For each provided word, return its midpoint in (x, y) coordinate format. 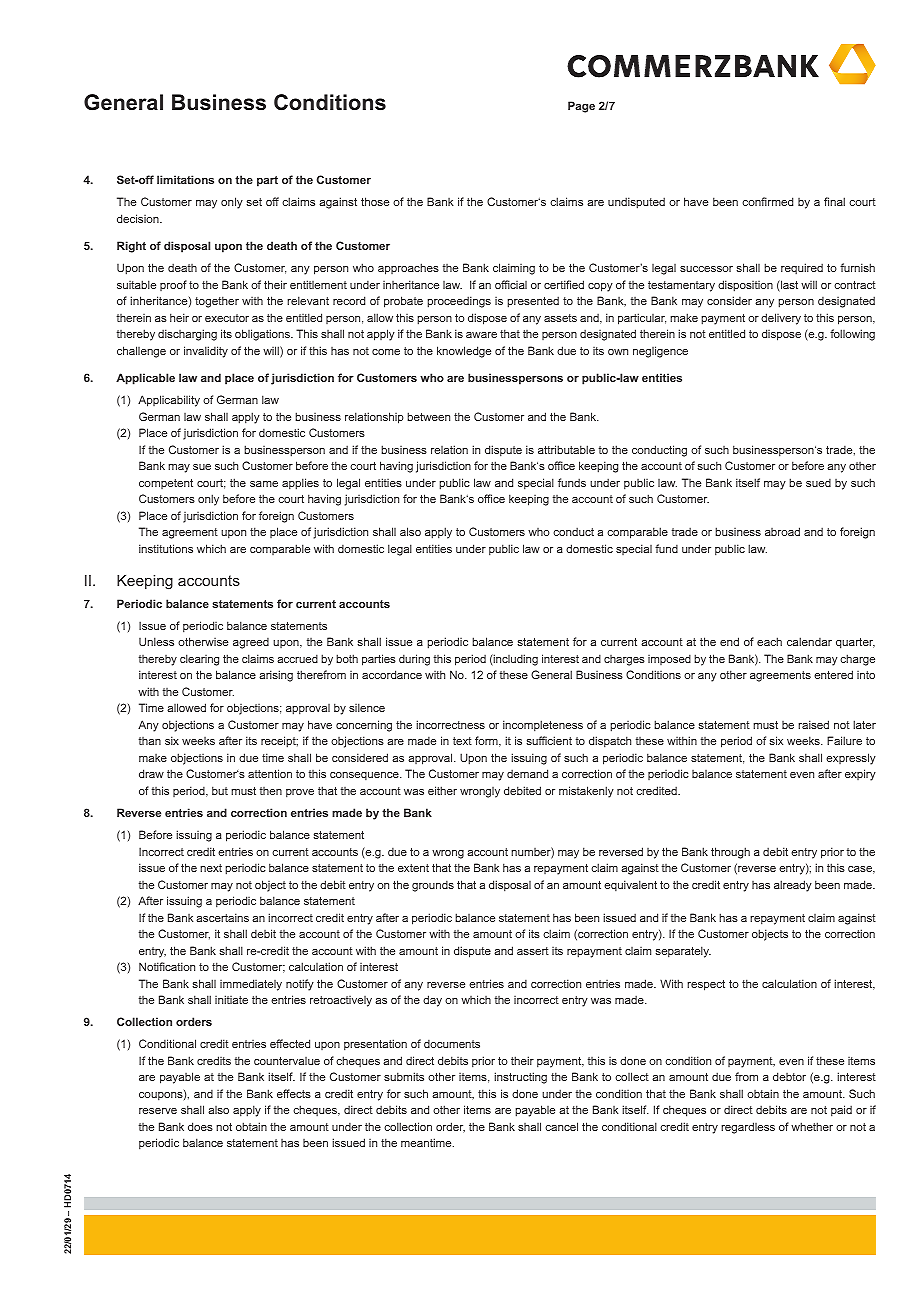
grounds (433, 886)
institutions (166, 548)
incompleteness (543, 726)
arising (276, 676)
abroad (782, 531)
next (211, 868)
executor (227, 318)
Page (581, 107)
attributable (566, 449)
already (793, 886)
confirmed (767, 201)
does (200, 1126)
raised (813, 724)
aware (481, 335)
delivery (781, 319)
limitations (185, 179)
